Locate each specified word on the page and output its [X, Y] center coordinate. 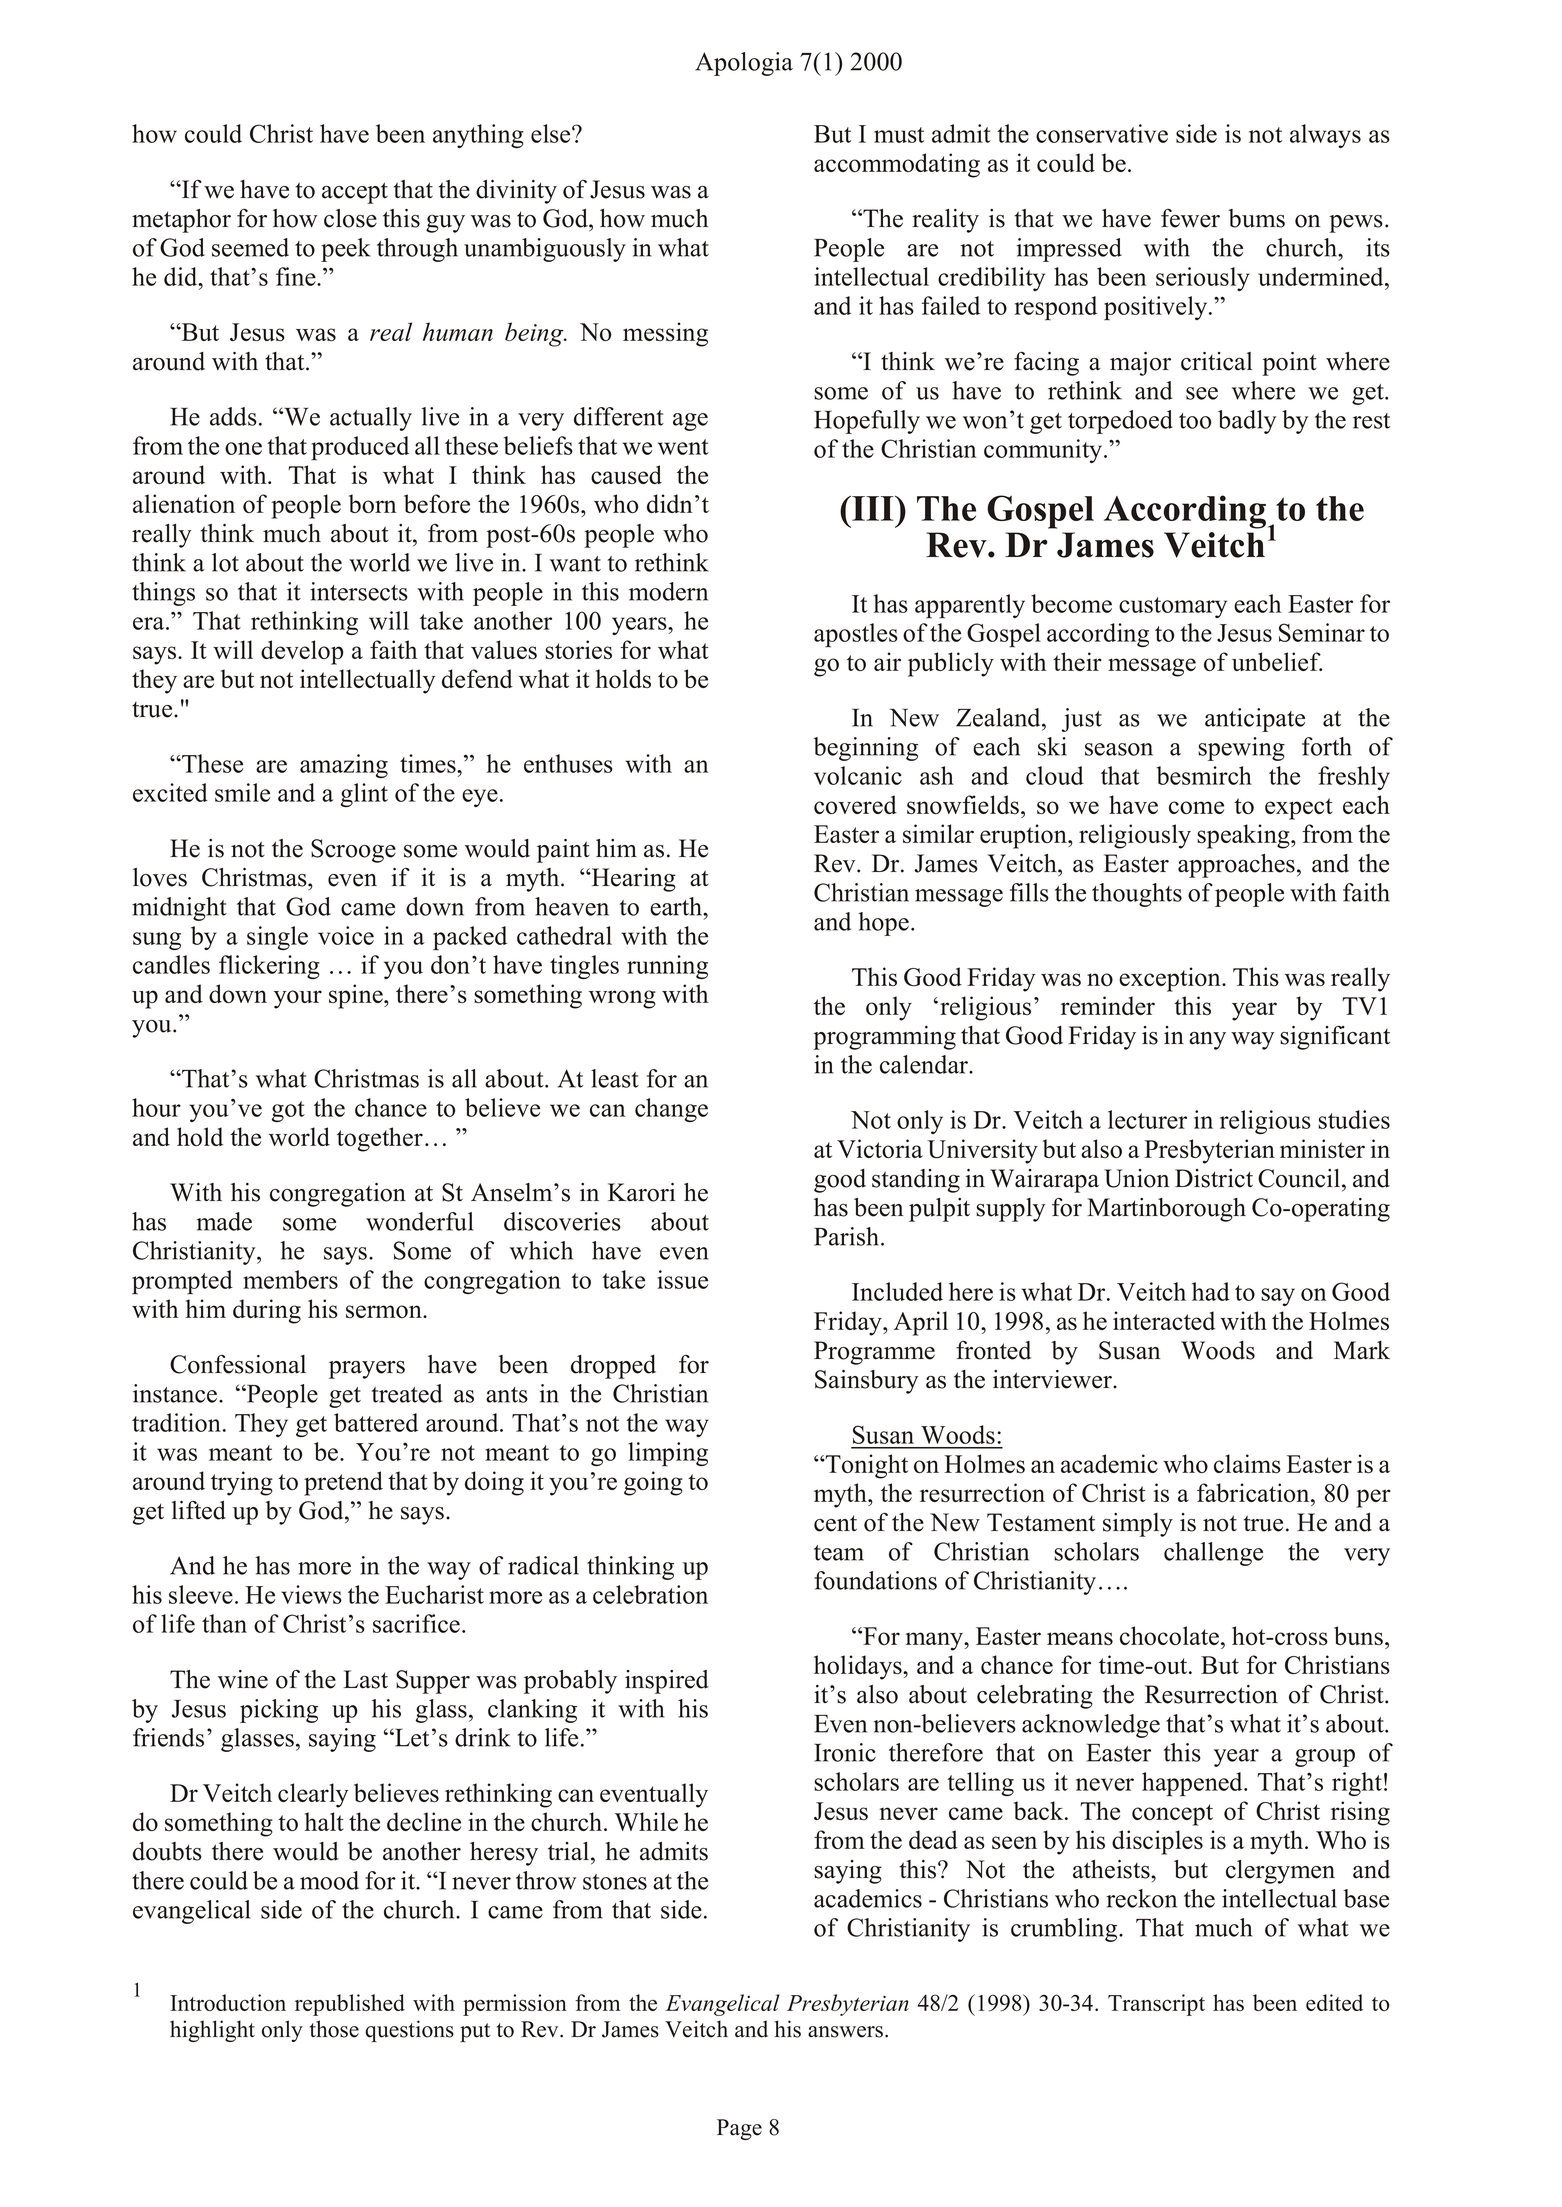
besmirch [1204, 775]
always [1325, 136]
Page [739, 2129]
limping [668, 1454]
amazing [344, 766]
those [334, 2029]
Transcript [1156, 2005]
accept [355, 193]
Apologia [744, 64]
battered [376, 1422]
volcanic [858, 775]
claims [1247, 1463]
